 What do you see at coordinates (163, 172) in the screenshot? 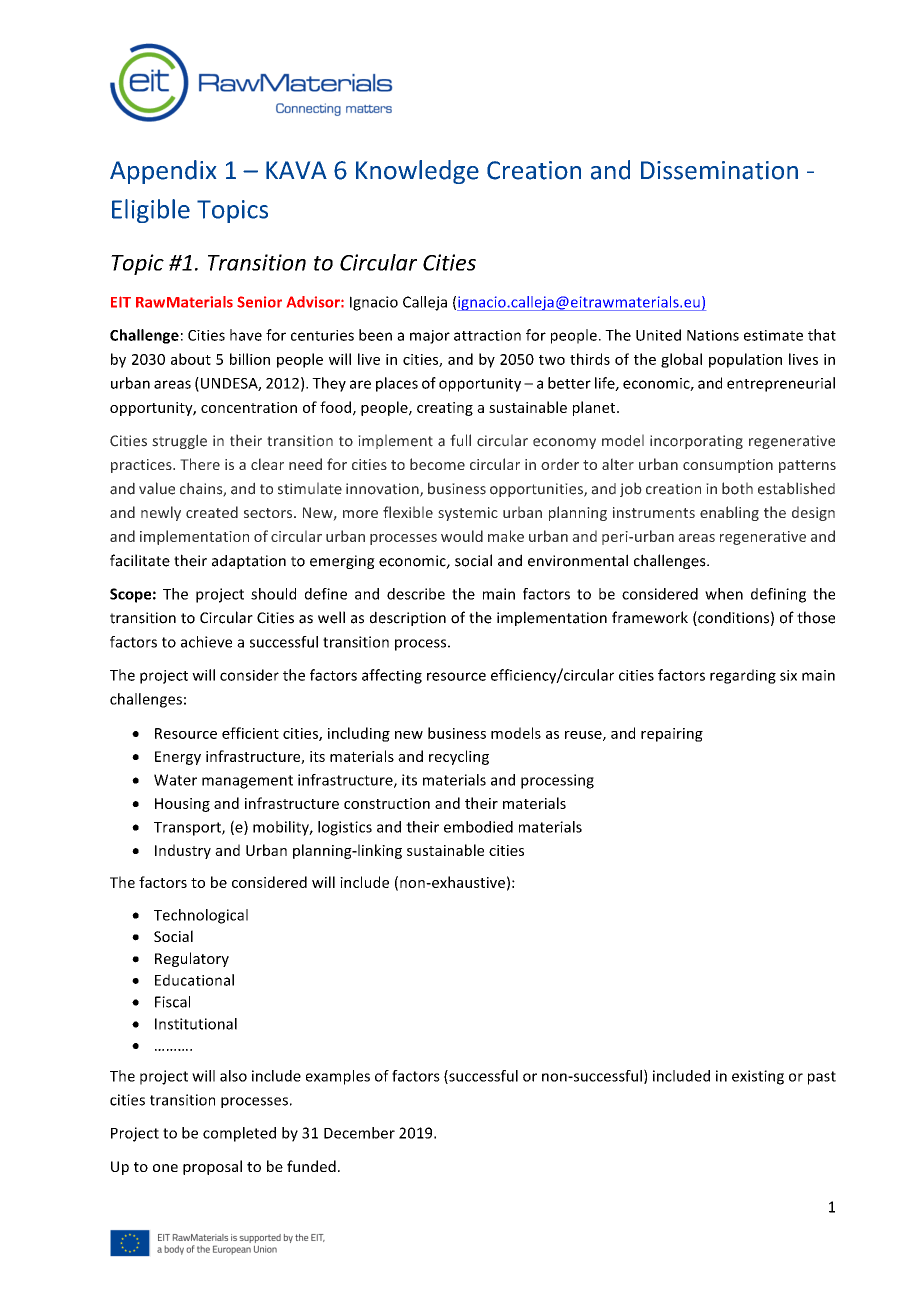
I see `Appendix` at bounding box center [163, 172].
